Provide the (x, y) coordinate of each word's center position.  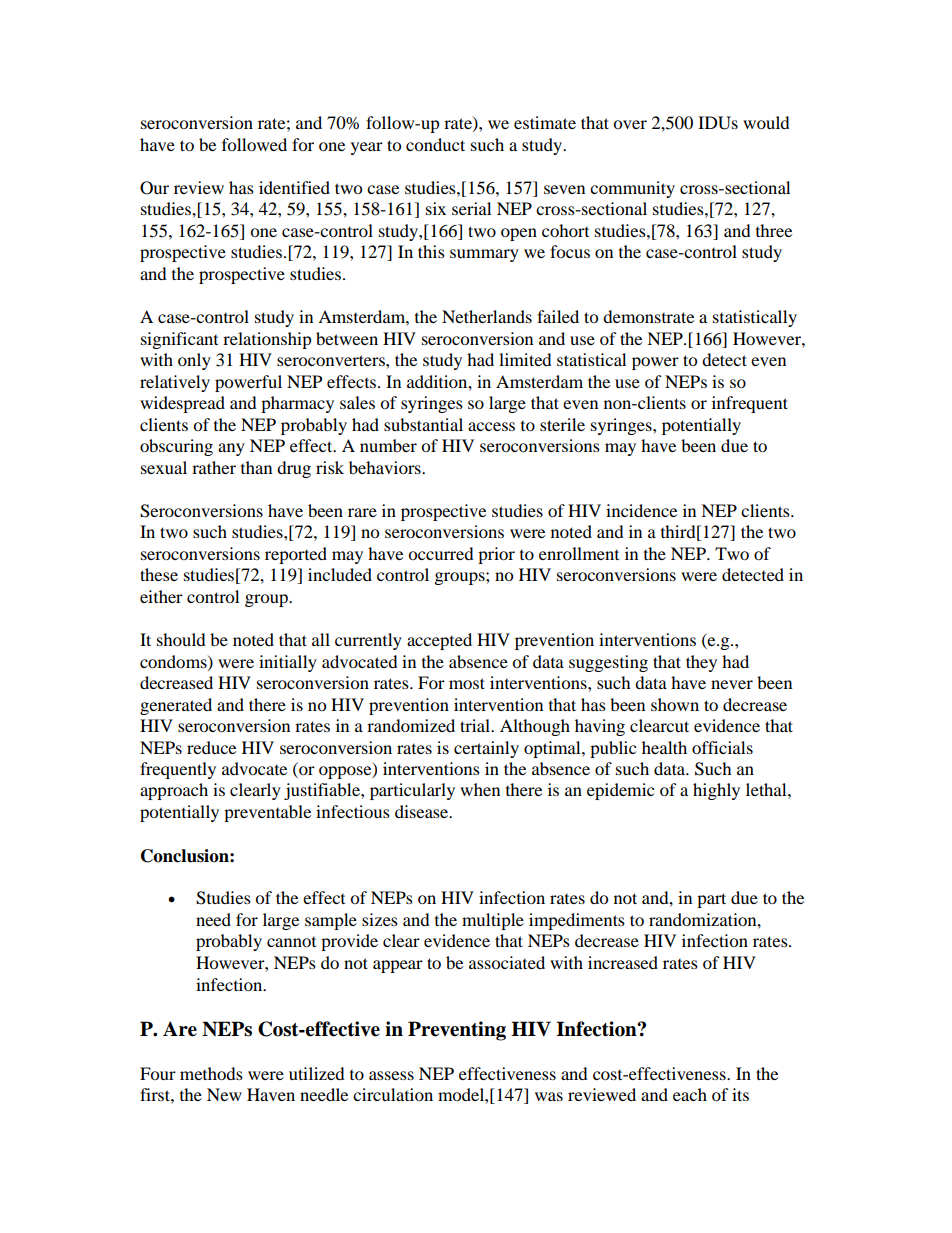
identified (294, 187)
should (181, 639)
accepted (439, 641)
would (766, 122)
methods (211, 1073)
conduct (435, 144)
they (701, 663)
